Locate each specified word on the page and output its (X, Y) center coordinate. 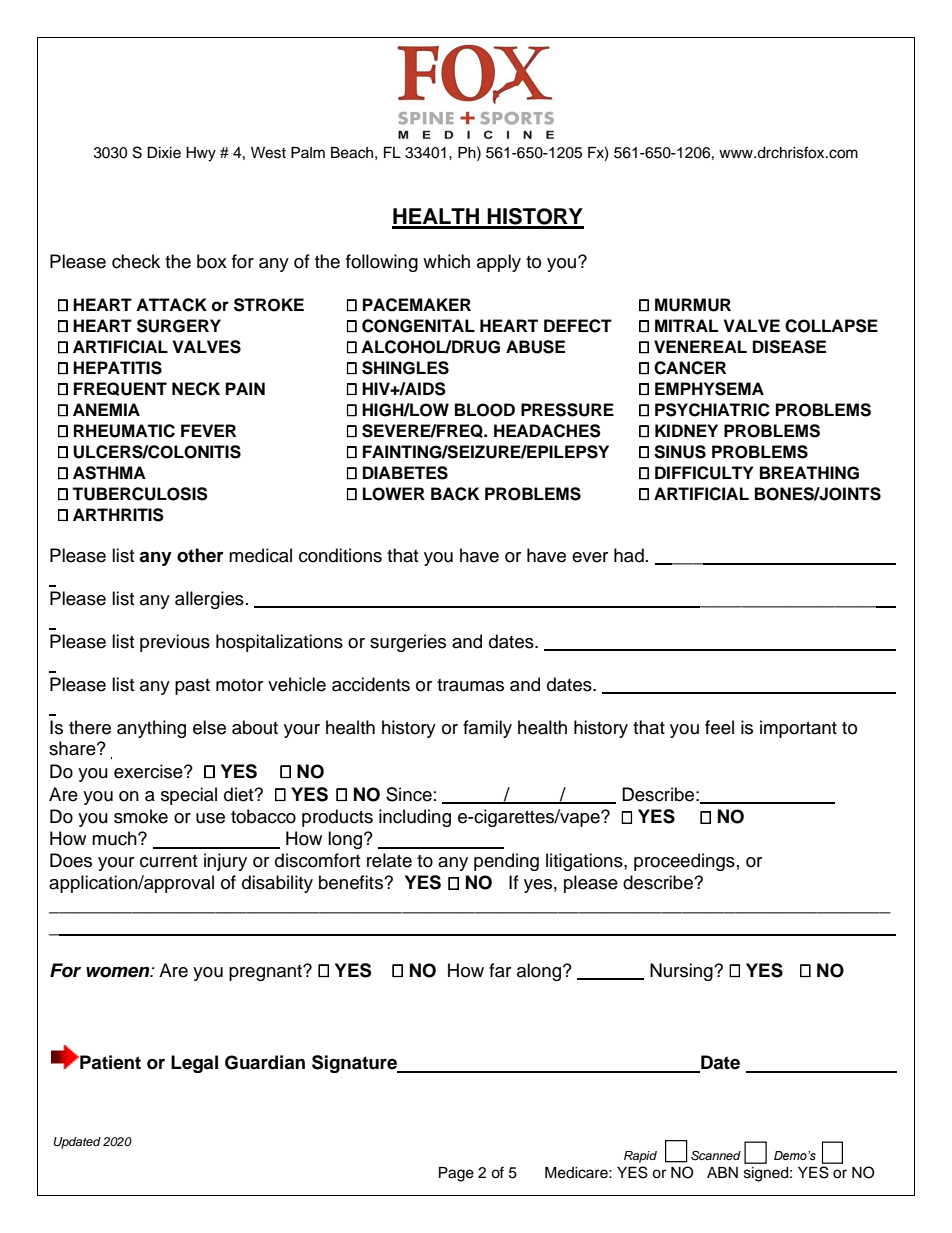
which (446, 261)
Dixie (164, 153)
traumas (470, 685)
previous (175, 643)
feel (719, 727)
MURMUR (693, 305)
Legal (194, 1064)
